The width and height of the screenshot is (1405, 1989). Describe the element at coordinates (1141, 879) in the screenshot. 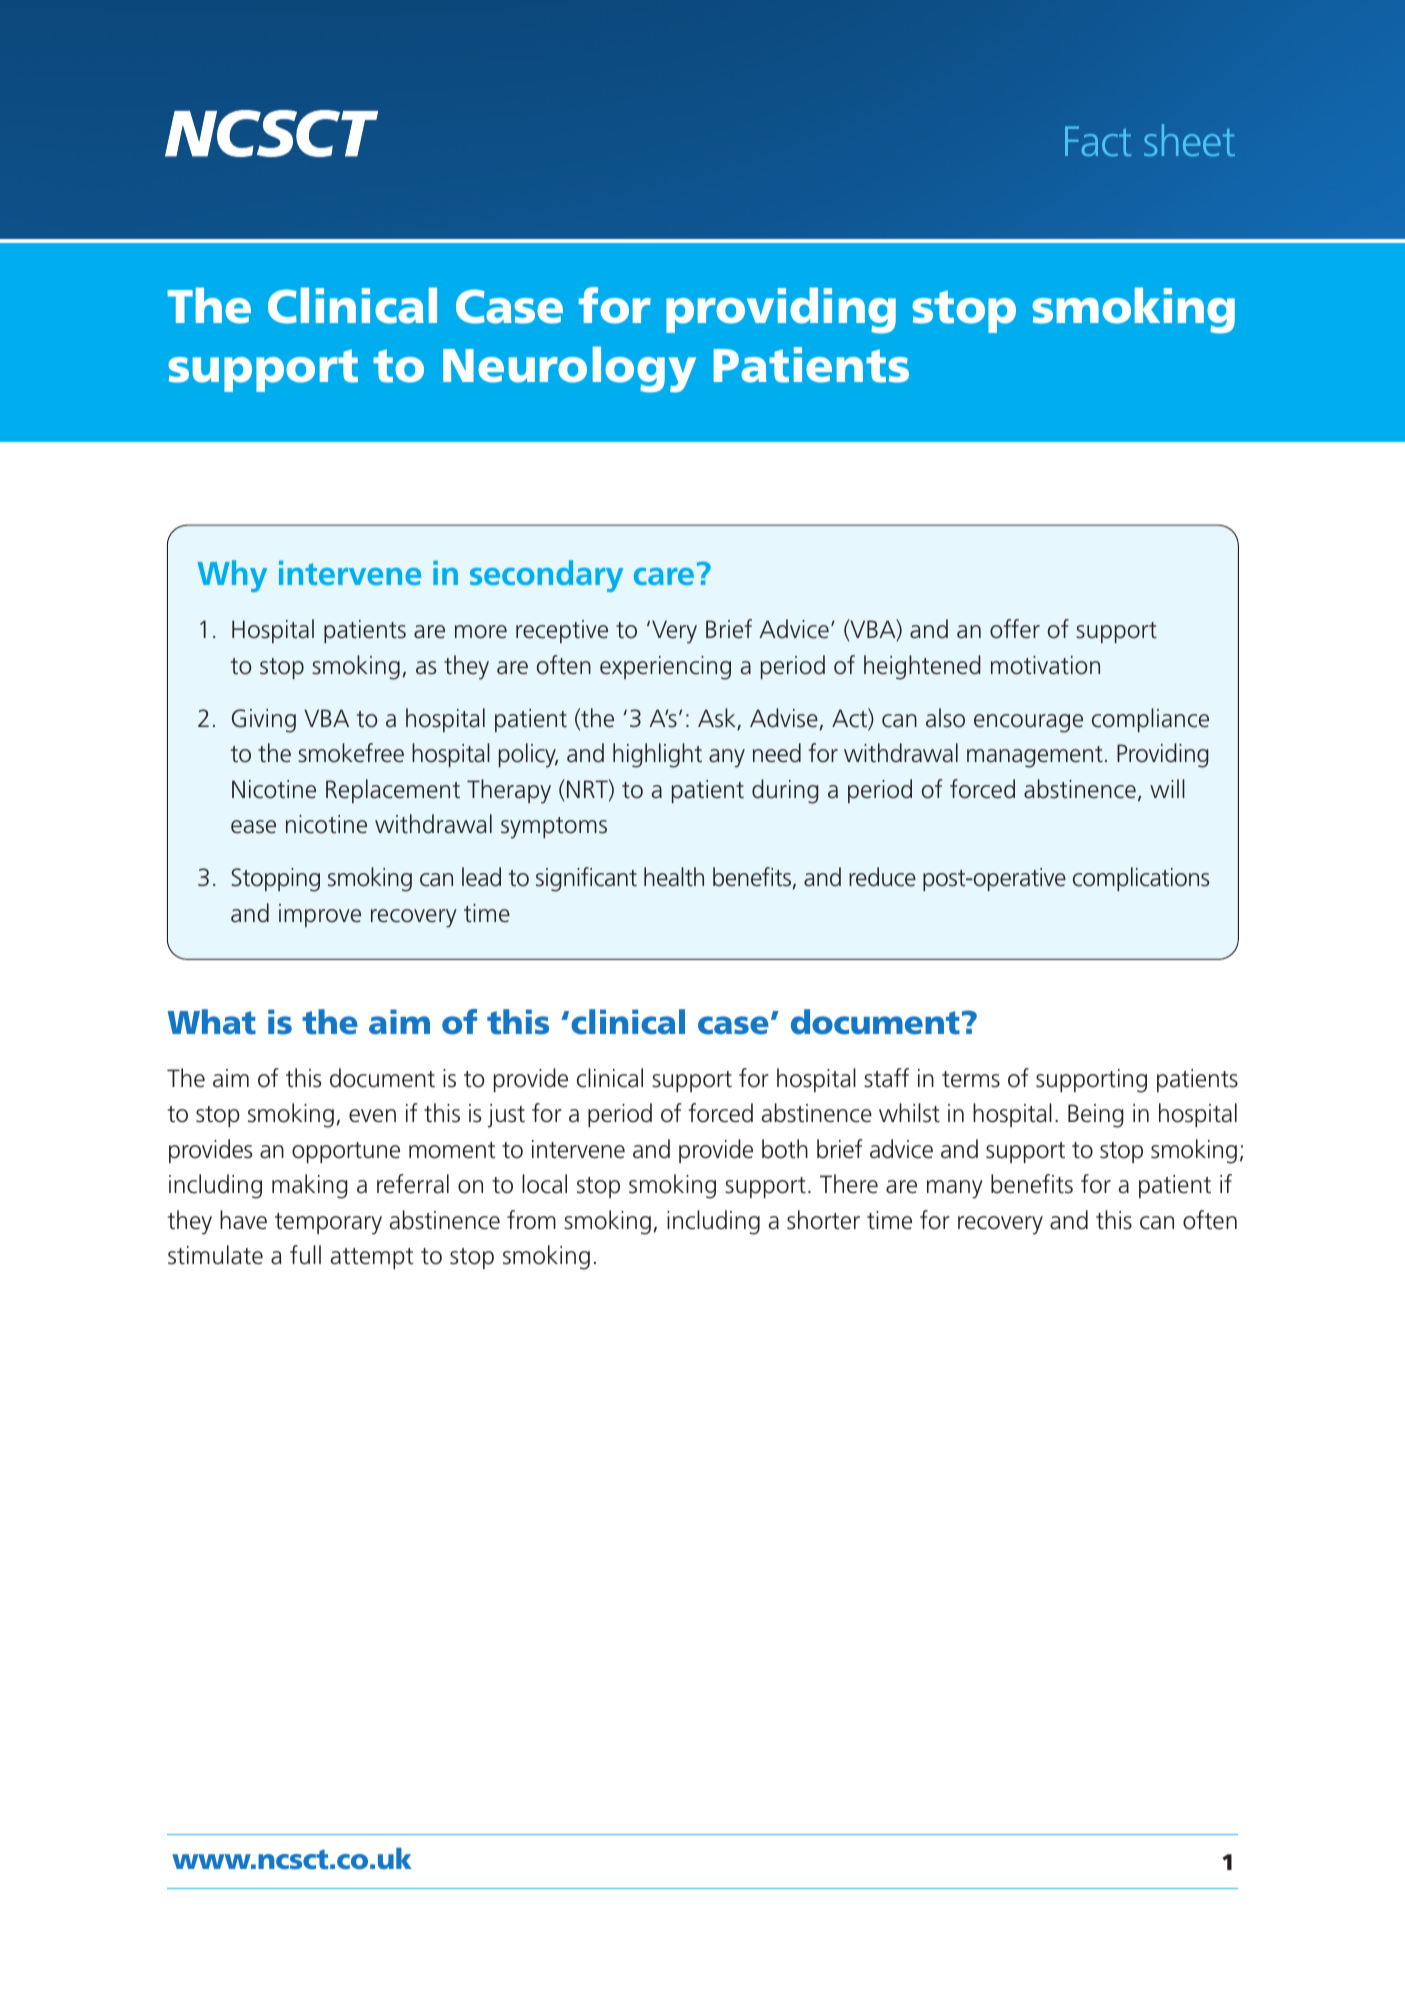

I see `complications` at that location.
